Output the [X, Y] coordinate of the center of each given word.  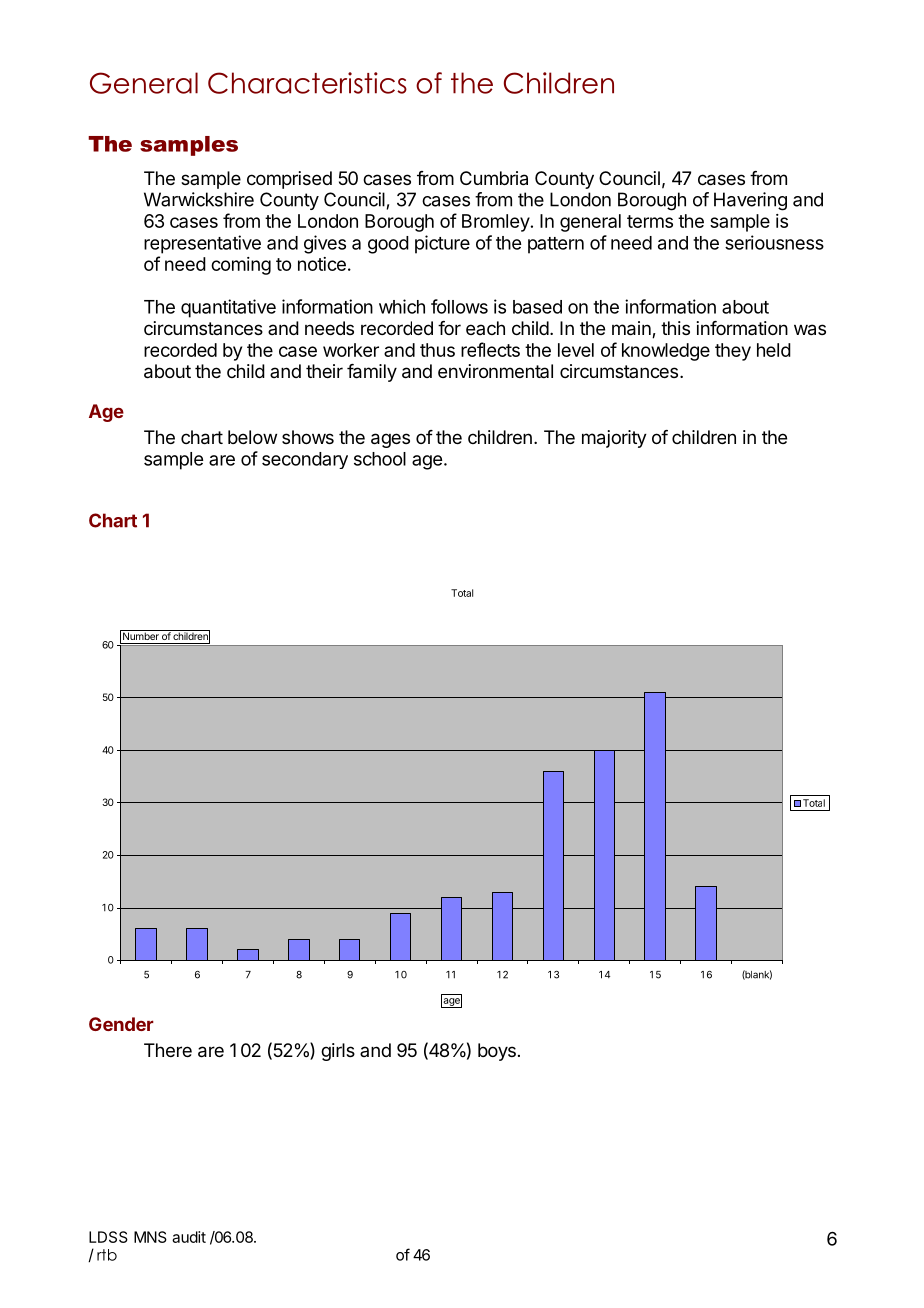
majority [614, 439]
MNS [150, 1237]
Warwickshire [199, 199]
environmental [495, 371]
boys [497, 1052]
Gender [121, 1024]
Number [141, 635]
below [252, 437]
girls [338, 1052]
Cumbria [494, 178]
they [733, 352]
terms [650, 221]
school [380, 459]
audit [189, 1237]
